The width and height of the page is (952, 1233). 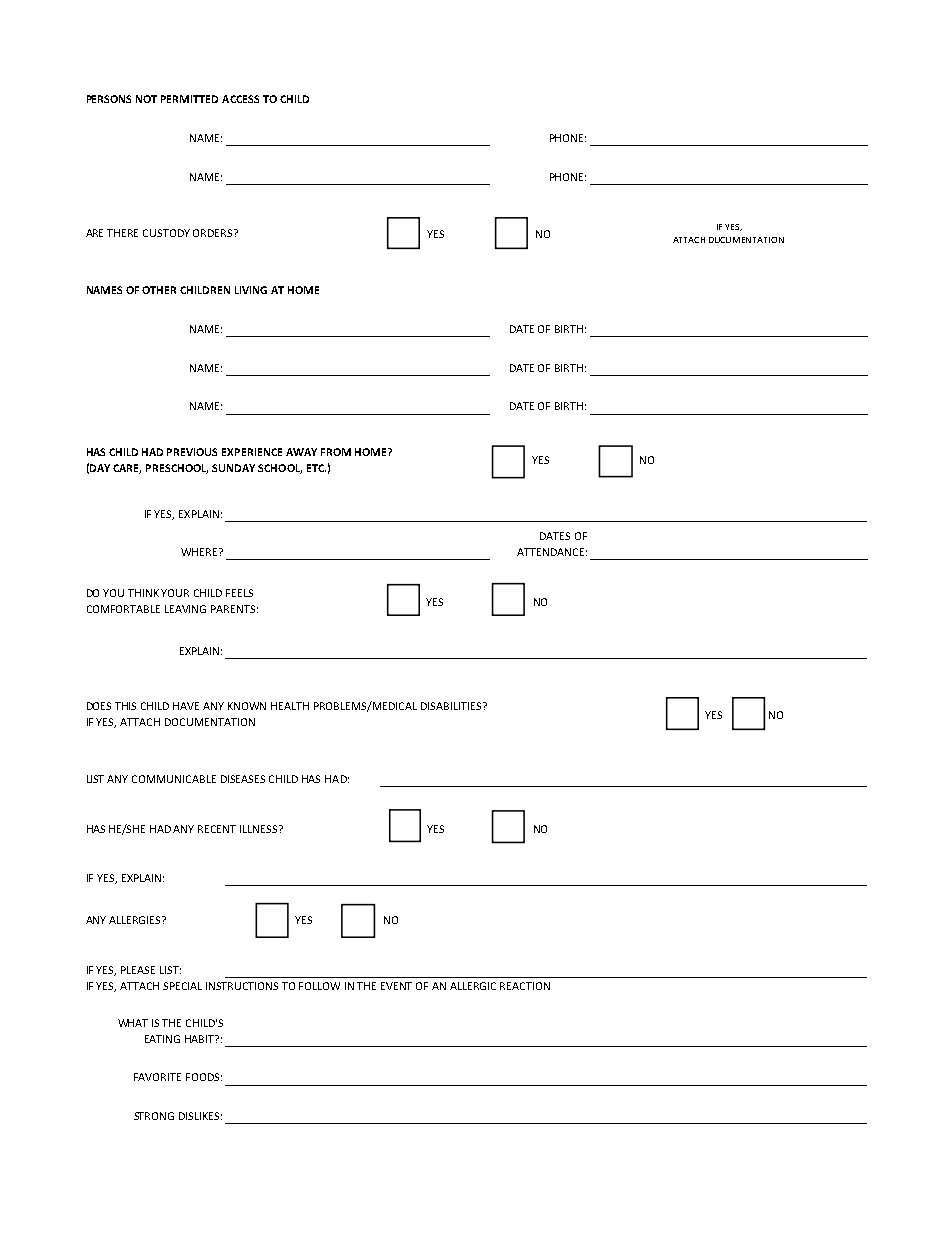 I want to click on FEELS, so click(x=239, y=593).
